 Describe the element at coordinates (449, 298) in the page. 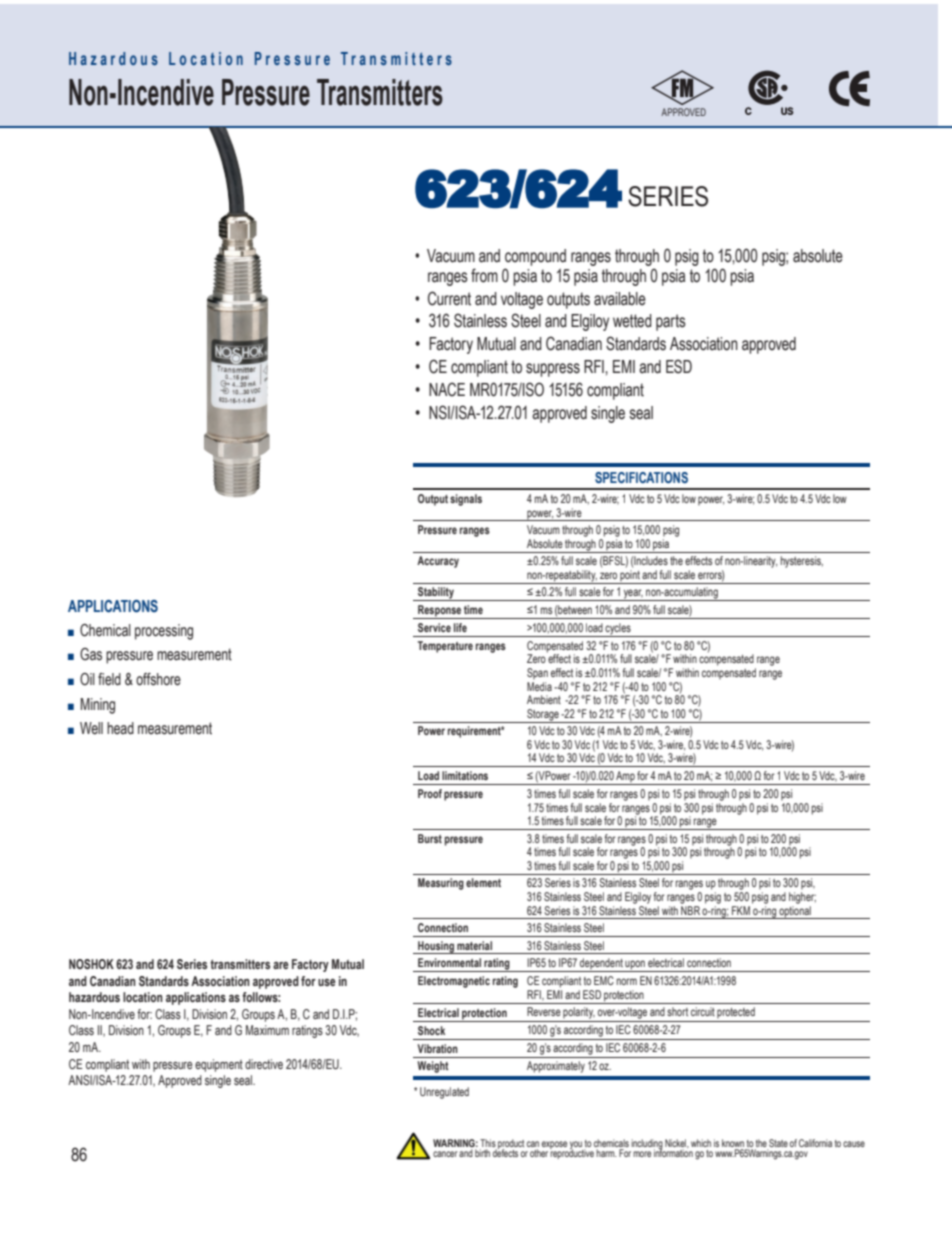

I see `Current` at that location.
